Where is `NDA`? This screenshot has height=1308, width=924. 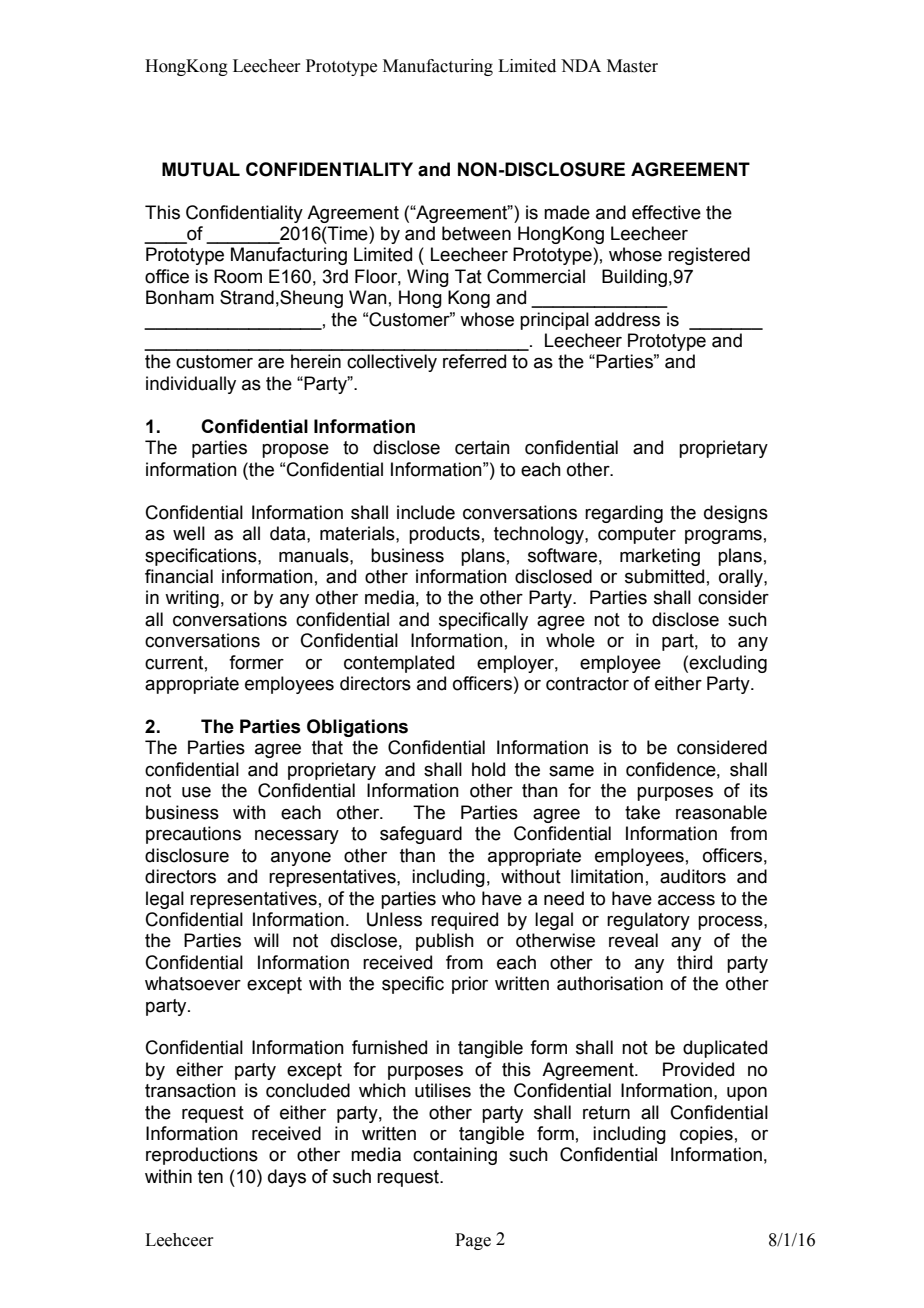 NDA is located at coordinates (581, 65).
